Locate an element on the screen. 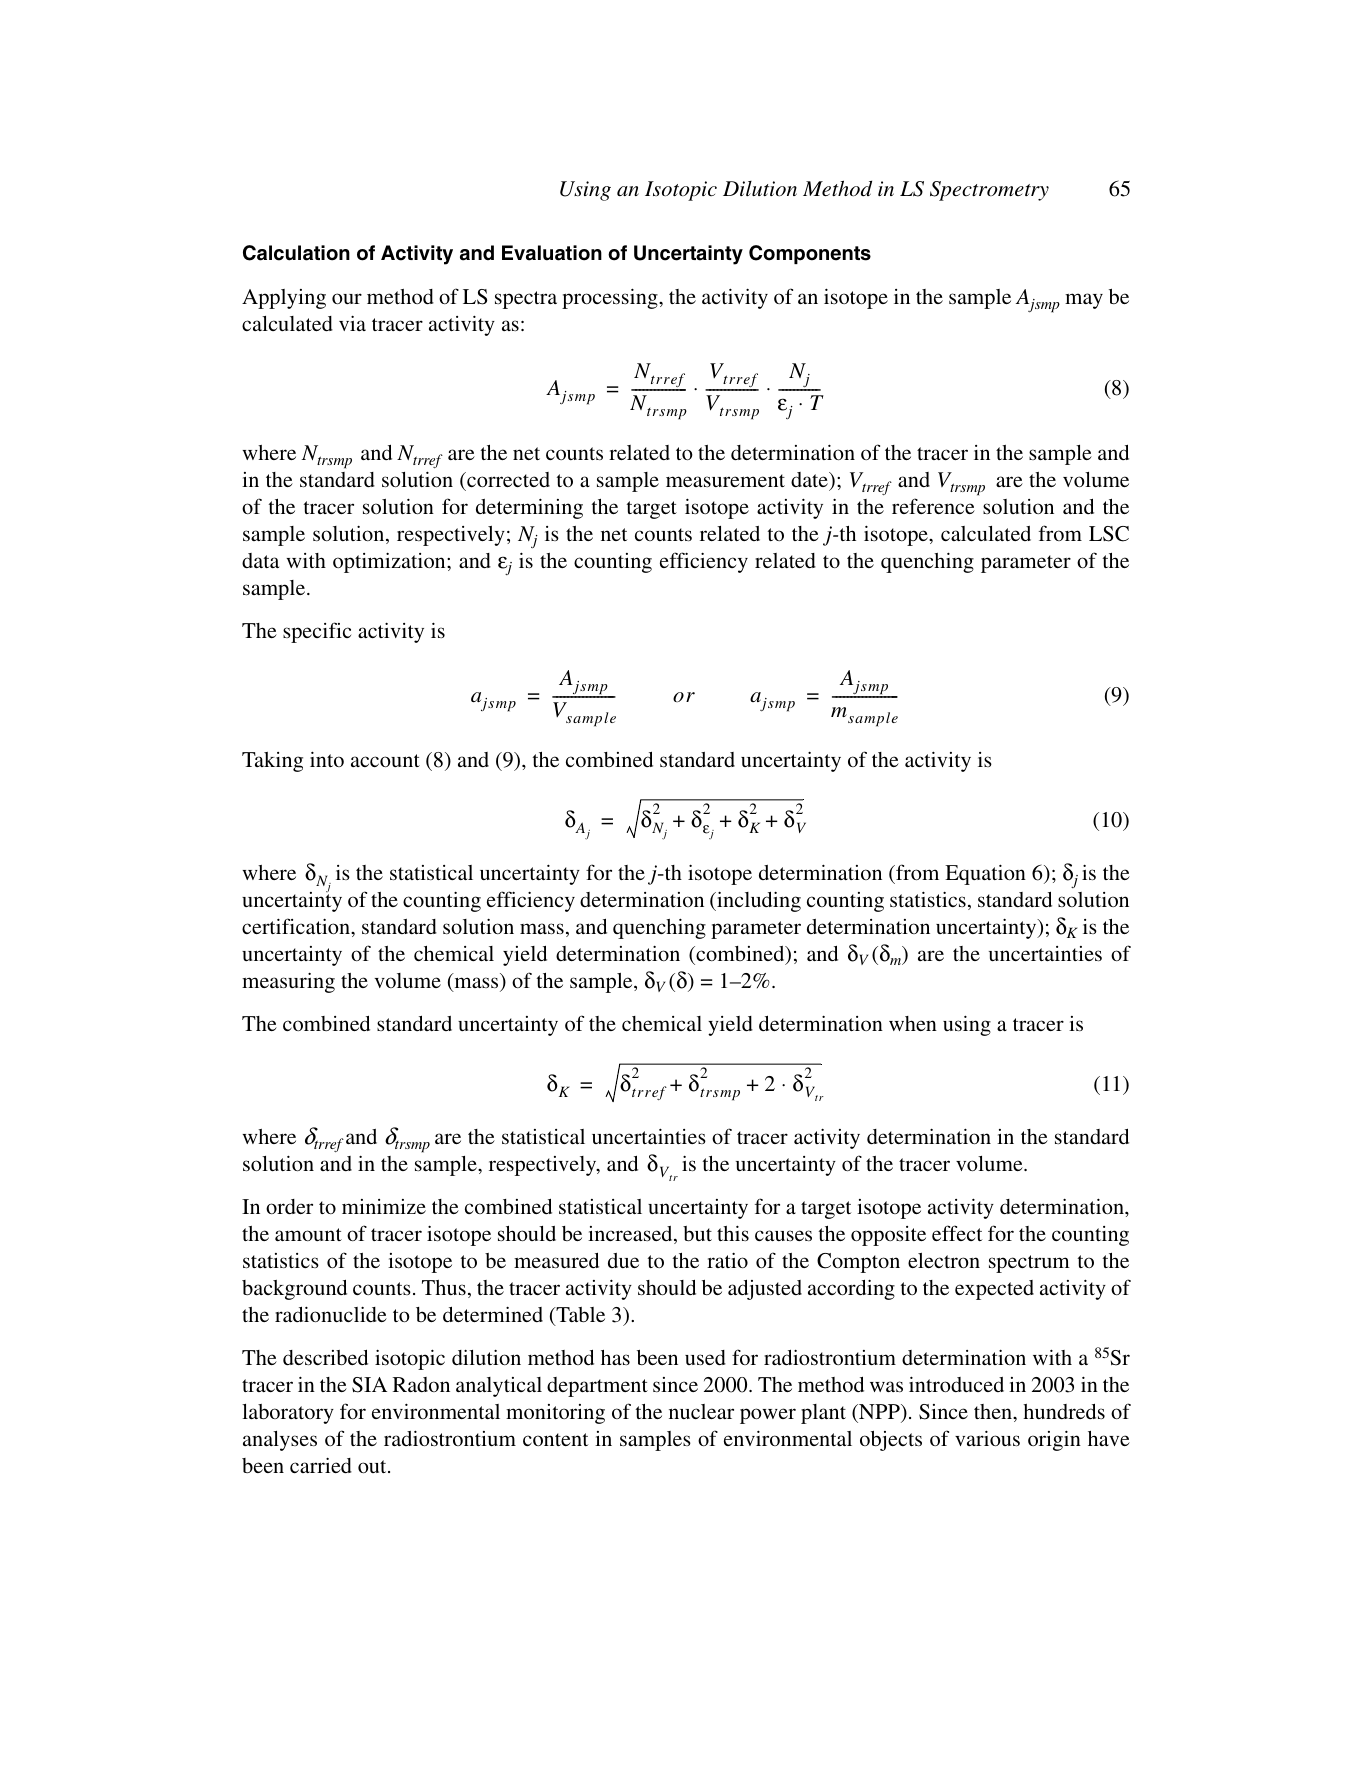  Calculation is located at coordinates (296, 253).
